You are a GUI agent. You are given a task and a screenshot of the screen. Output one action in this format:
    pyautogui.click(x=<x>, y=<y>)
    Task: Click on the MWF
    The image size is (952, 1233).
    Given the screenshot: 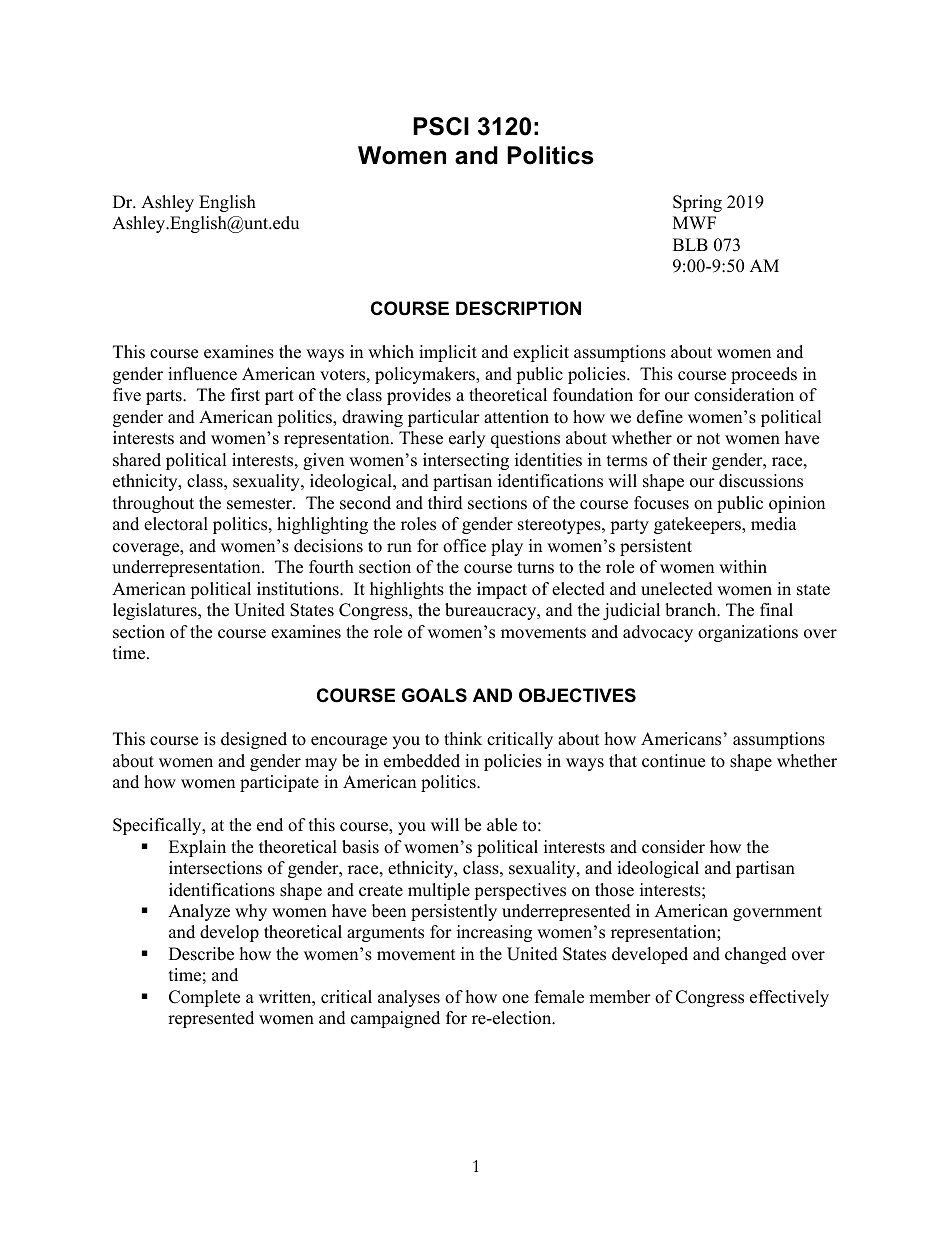 What is the action you would take?
    pyautogui.click(x=694, y=222)
